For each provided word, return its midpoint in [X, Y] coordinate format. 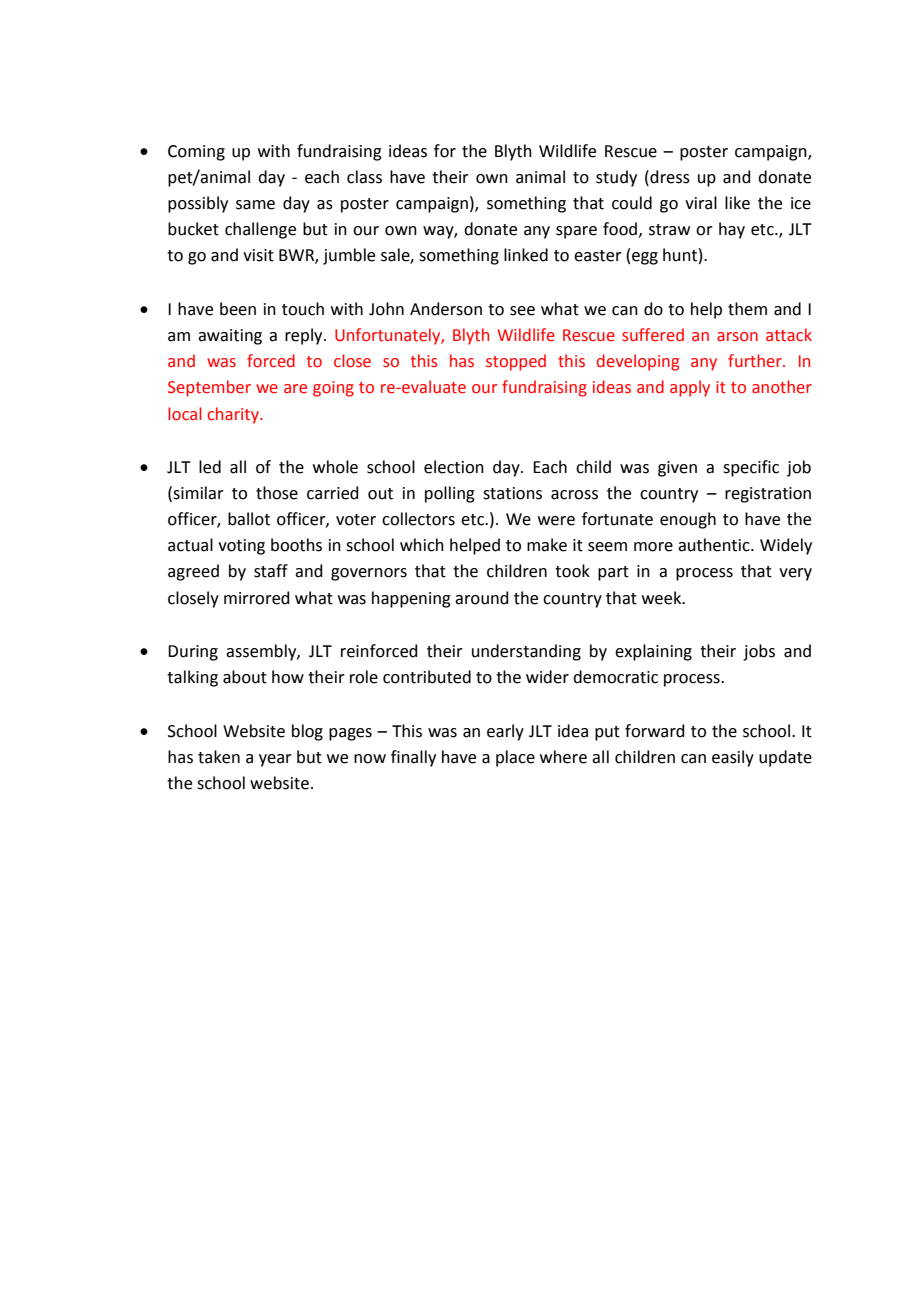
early [505, 732]
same [255, 205]
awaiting [230, 337]
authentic [715, 545]
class [364, 177]
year [275, 760]
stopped [516, 362]
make [547, 545]
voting [241, 547]
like [737, 203]
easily [733, 758]
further [756, 361]
